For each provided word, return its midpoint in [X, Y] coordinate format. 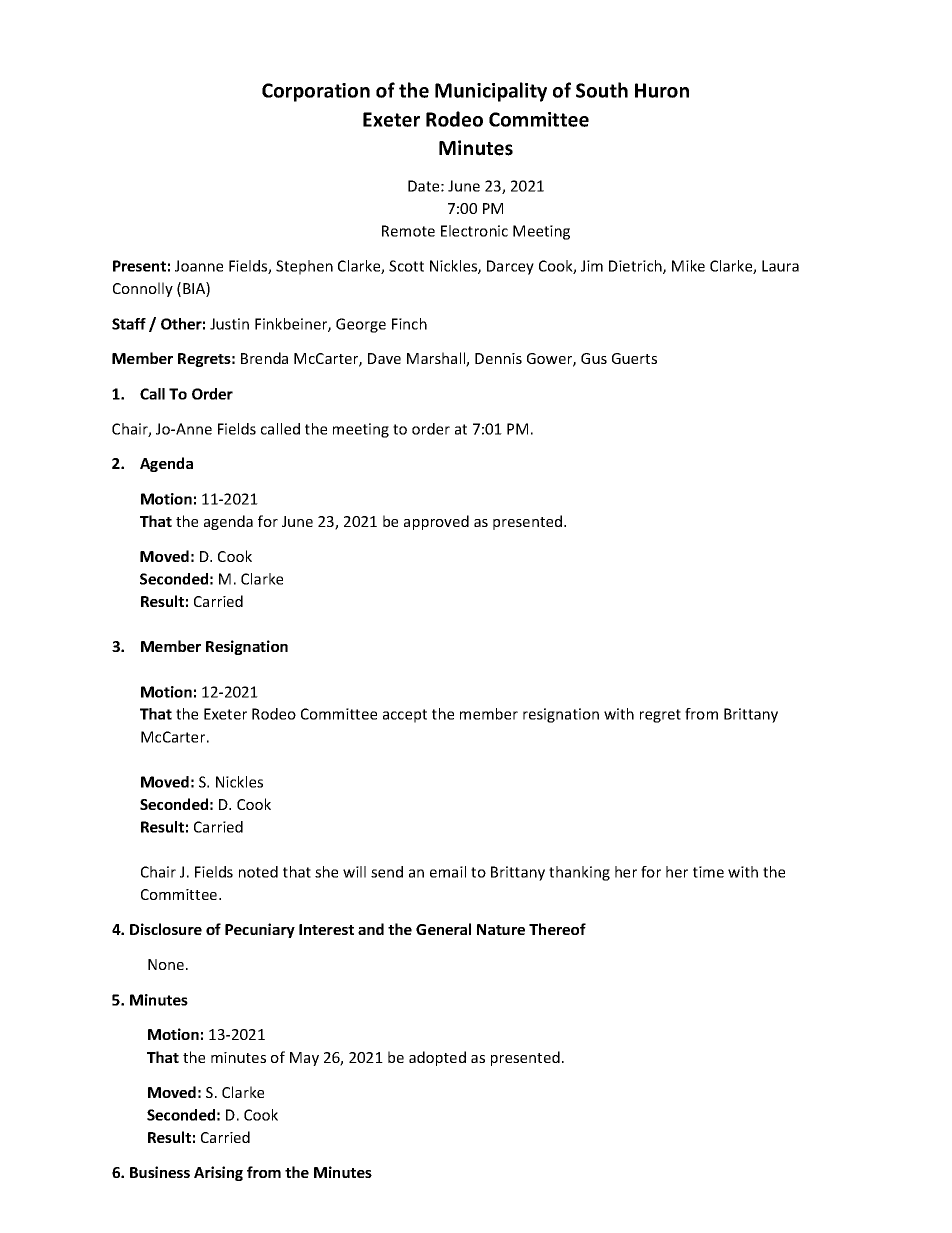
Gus [594, 358]
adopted [437, 1058]
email [448, 872]
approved [436, 522]
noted [258, 872]
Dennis [498, 358]
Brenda [264, 358]
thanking [579, 873]
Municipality [491, 92]
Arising [218, 1173]
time [708, 872]
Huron [662, 90]
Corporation [316, 92]
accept [405, 716]
